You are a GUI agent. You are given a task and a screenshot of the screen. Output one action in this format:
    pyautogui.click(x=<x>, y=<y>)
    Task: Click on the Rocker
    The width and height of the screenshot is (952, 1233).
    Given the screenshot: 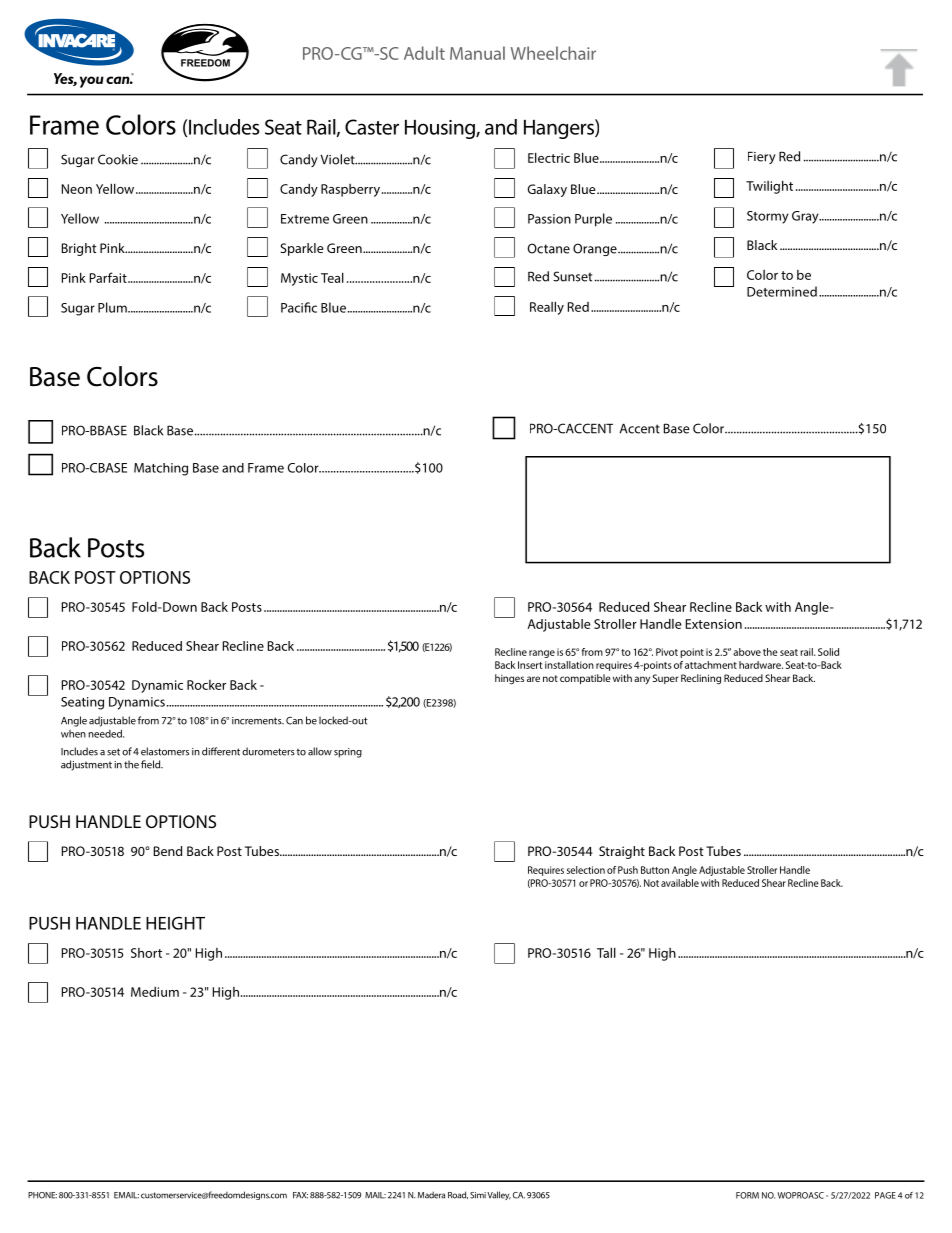 What is the action you would take?
    pyautogui.click(x=206, y=685)
